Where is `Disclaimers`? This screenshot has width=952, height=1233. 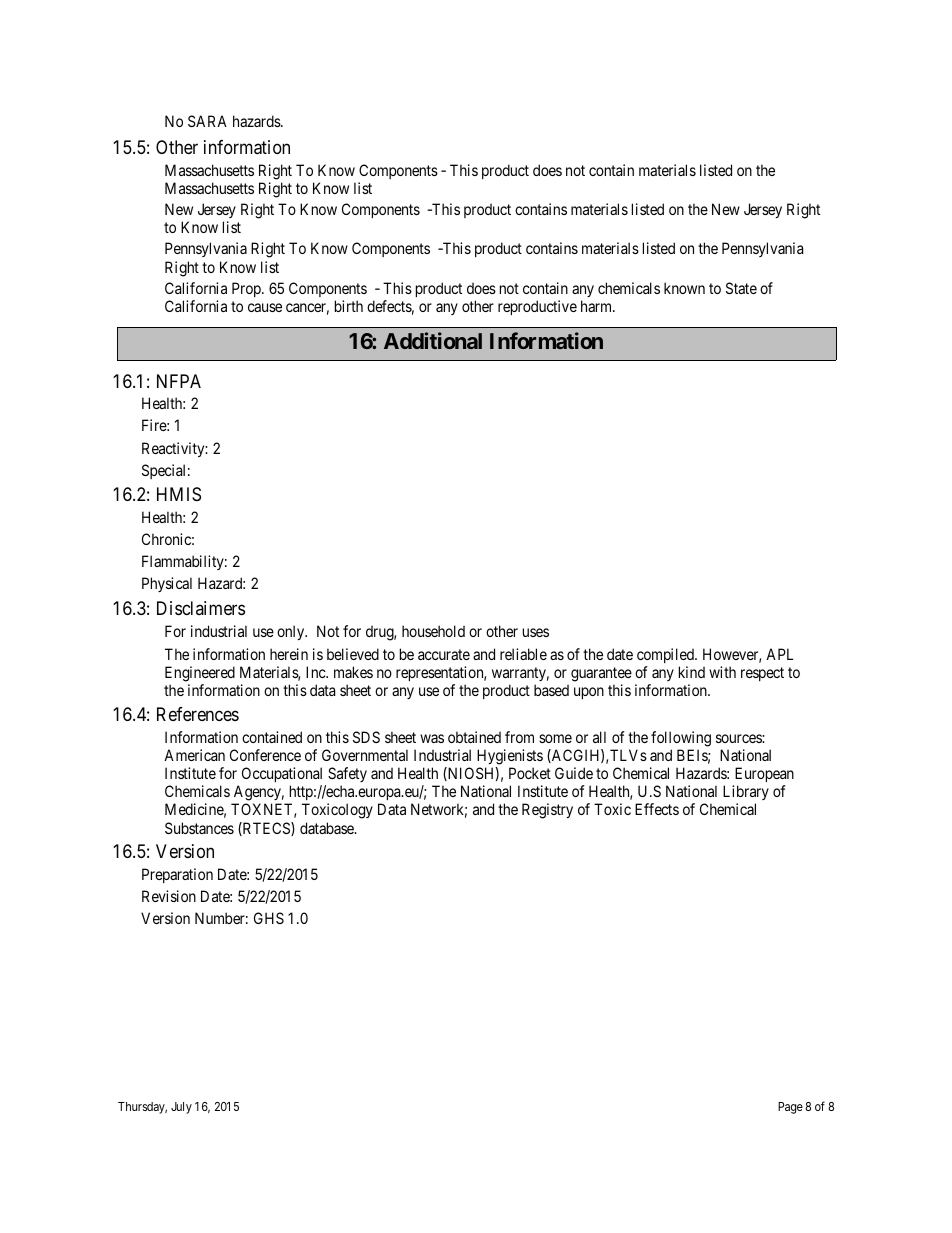 Disclaimers is located at coordinates (201, 608).
